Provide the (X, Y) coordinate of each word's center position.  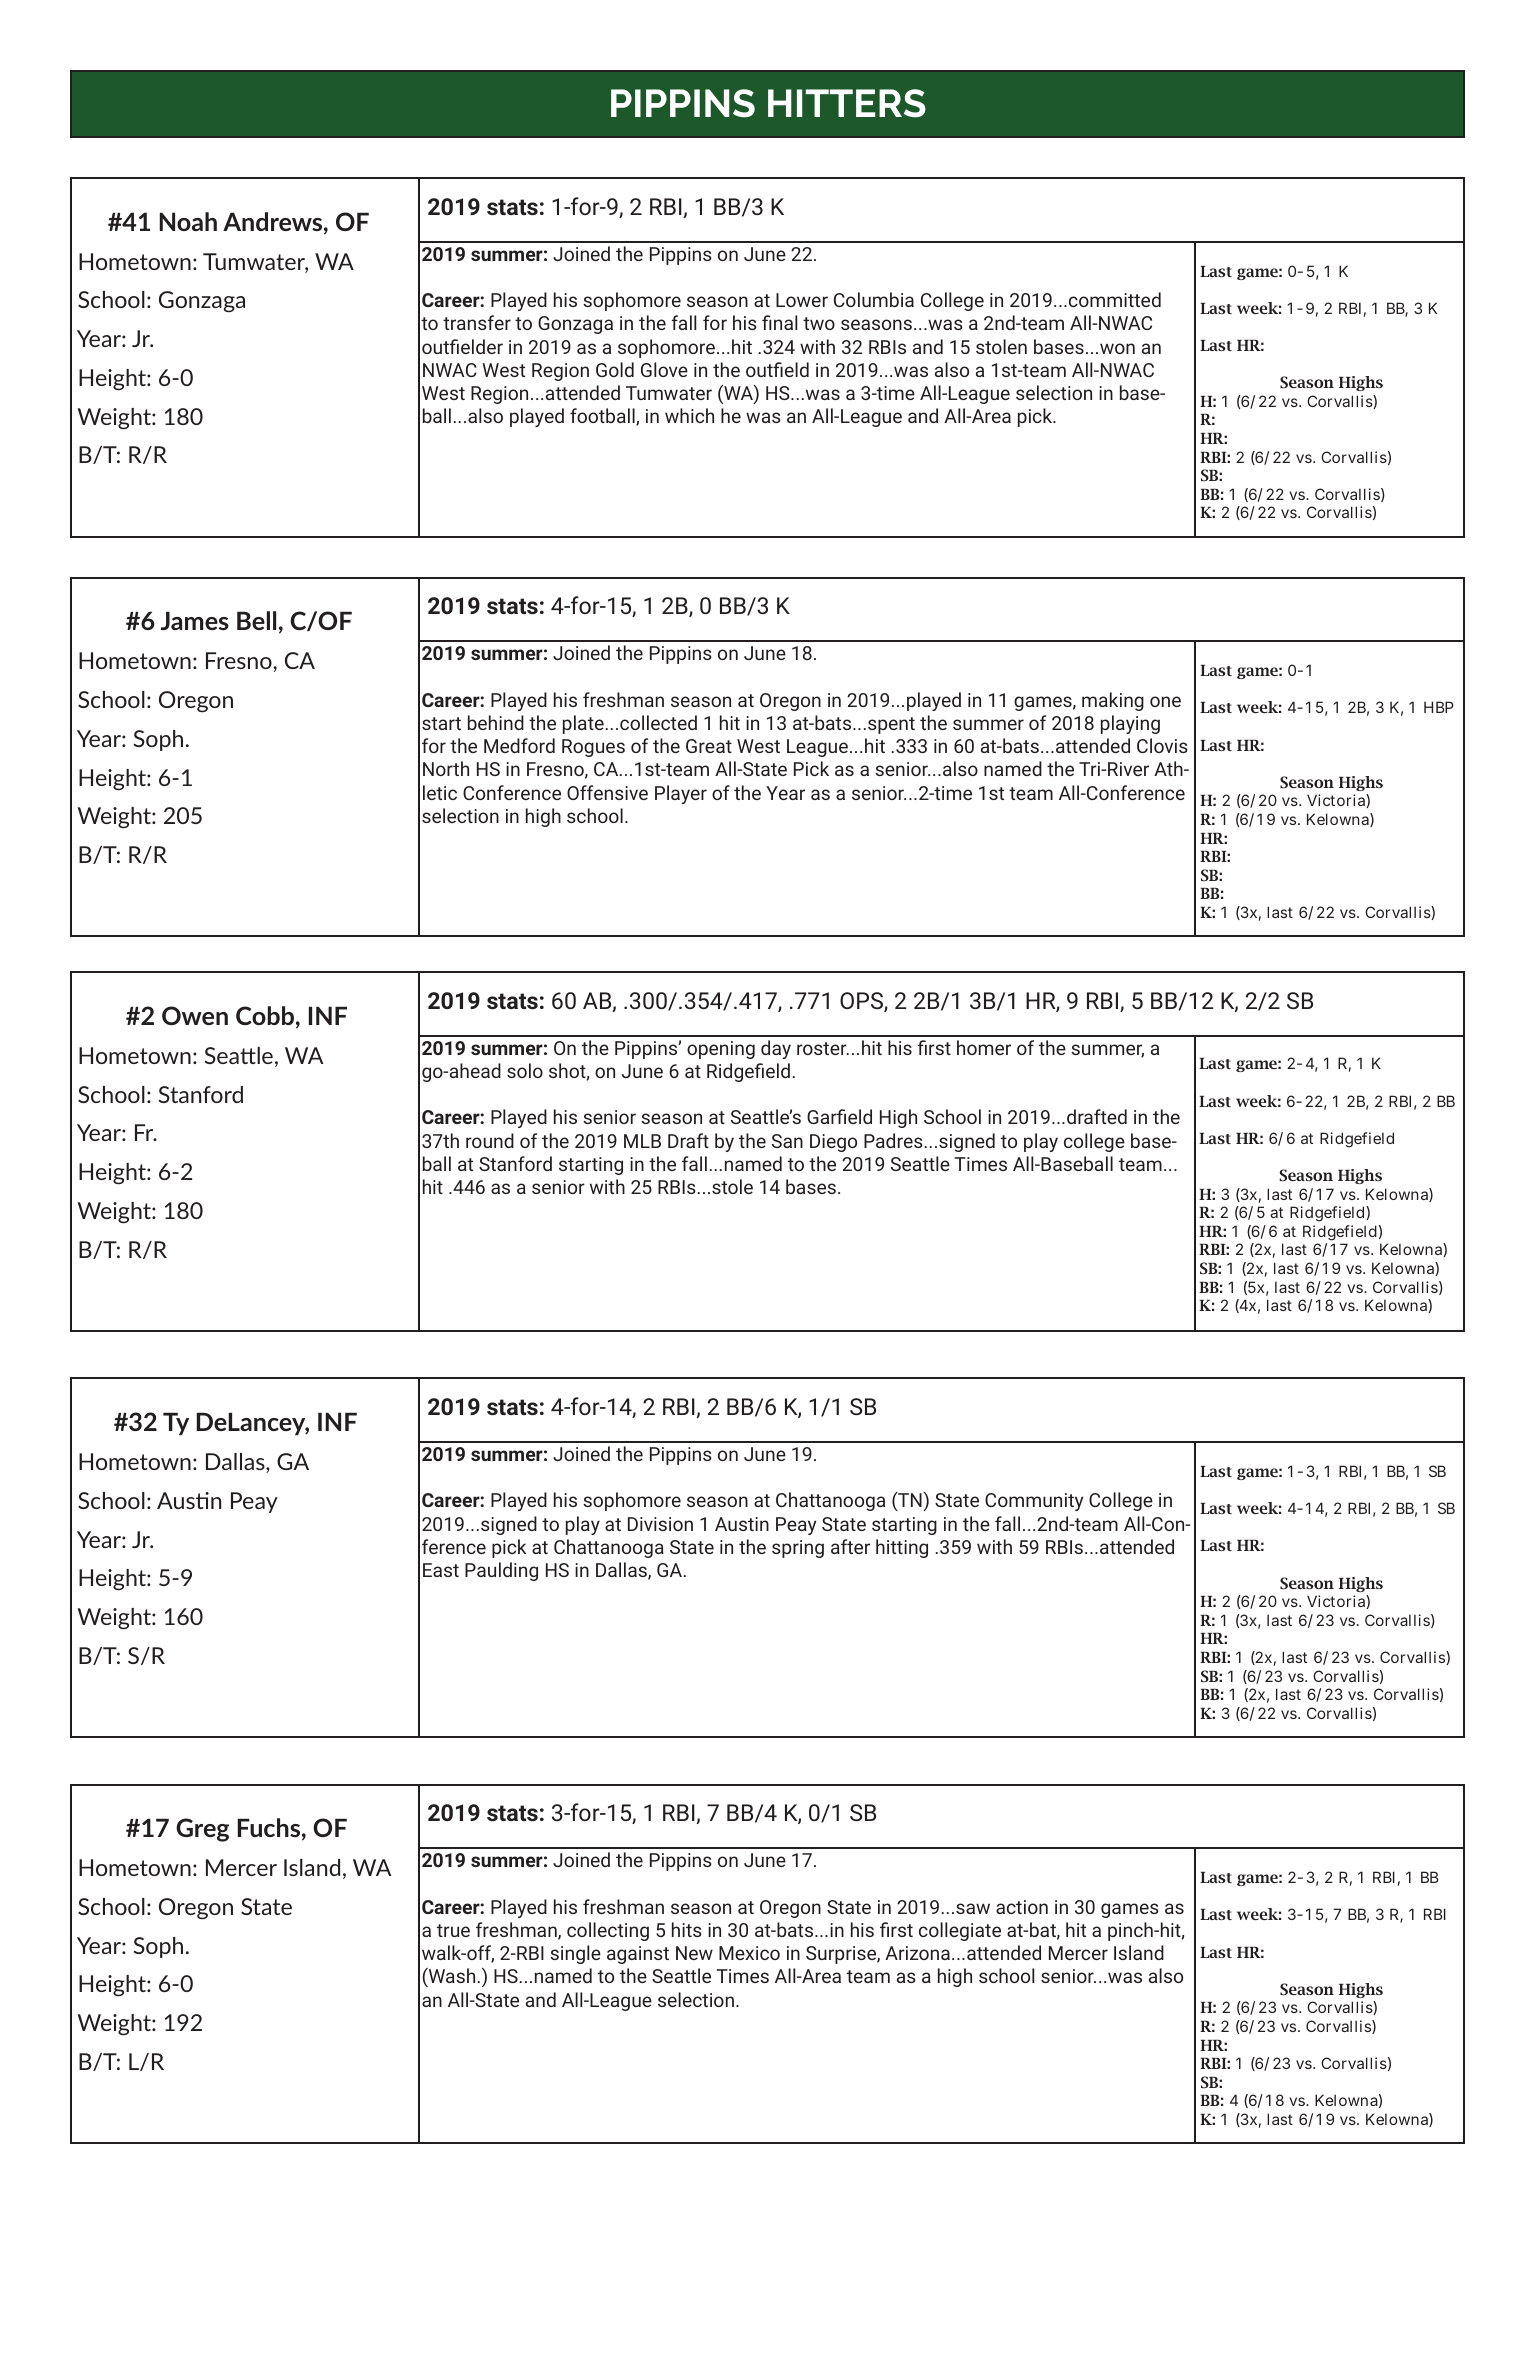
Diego (833, 1143)
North (446, 768)
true (453, 1930)
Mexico (749, 1953)
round (490, 1140)
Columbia (874, 299)
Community (1034, 1502)
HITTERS (847, 103)
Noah (188, 221)
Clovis (1162, 745)
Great (709, 746)
